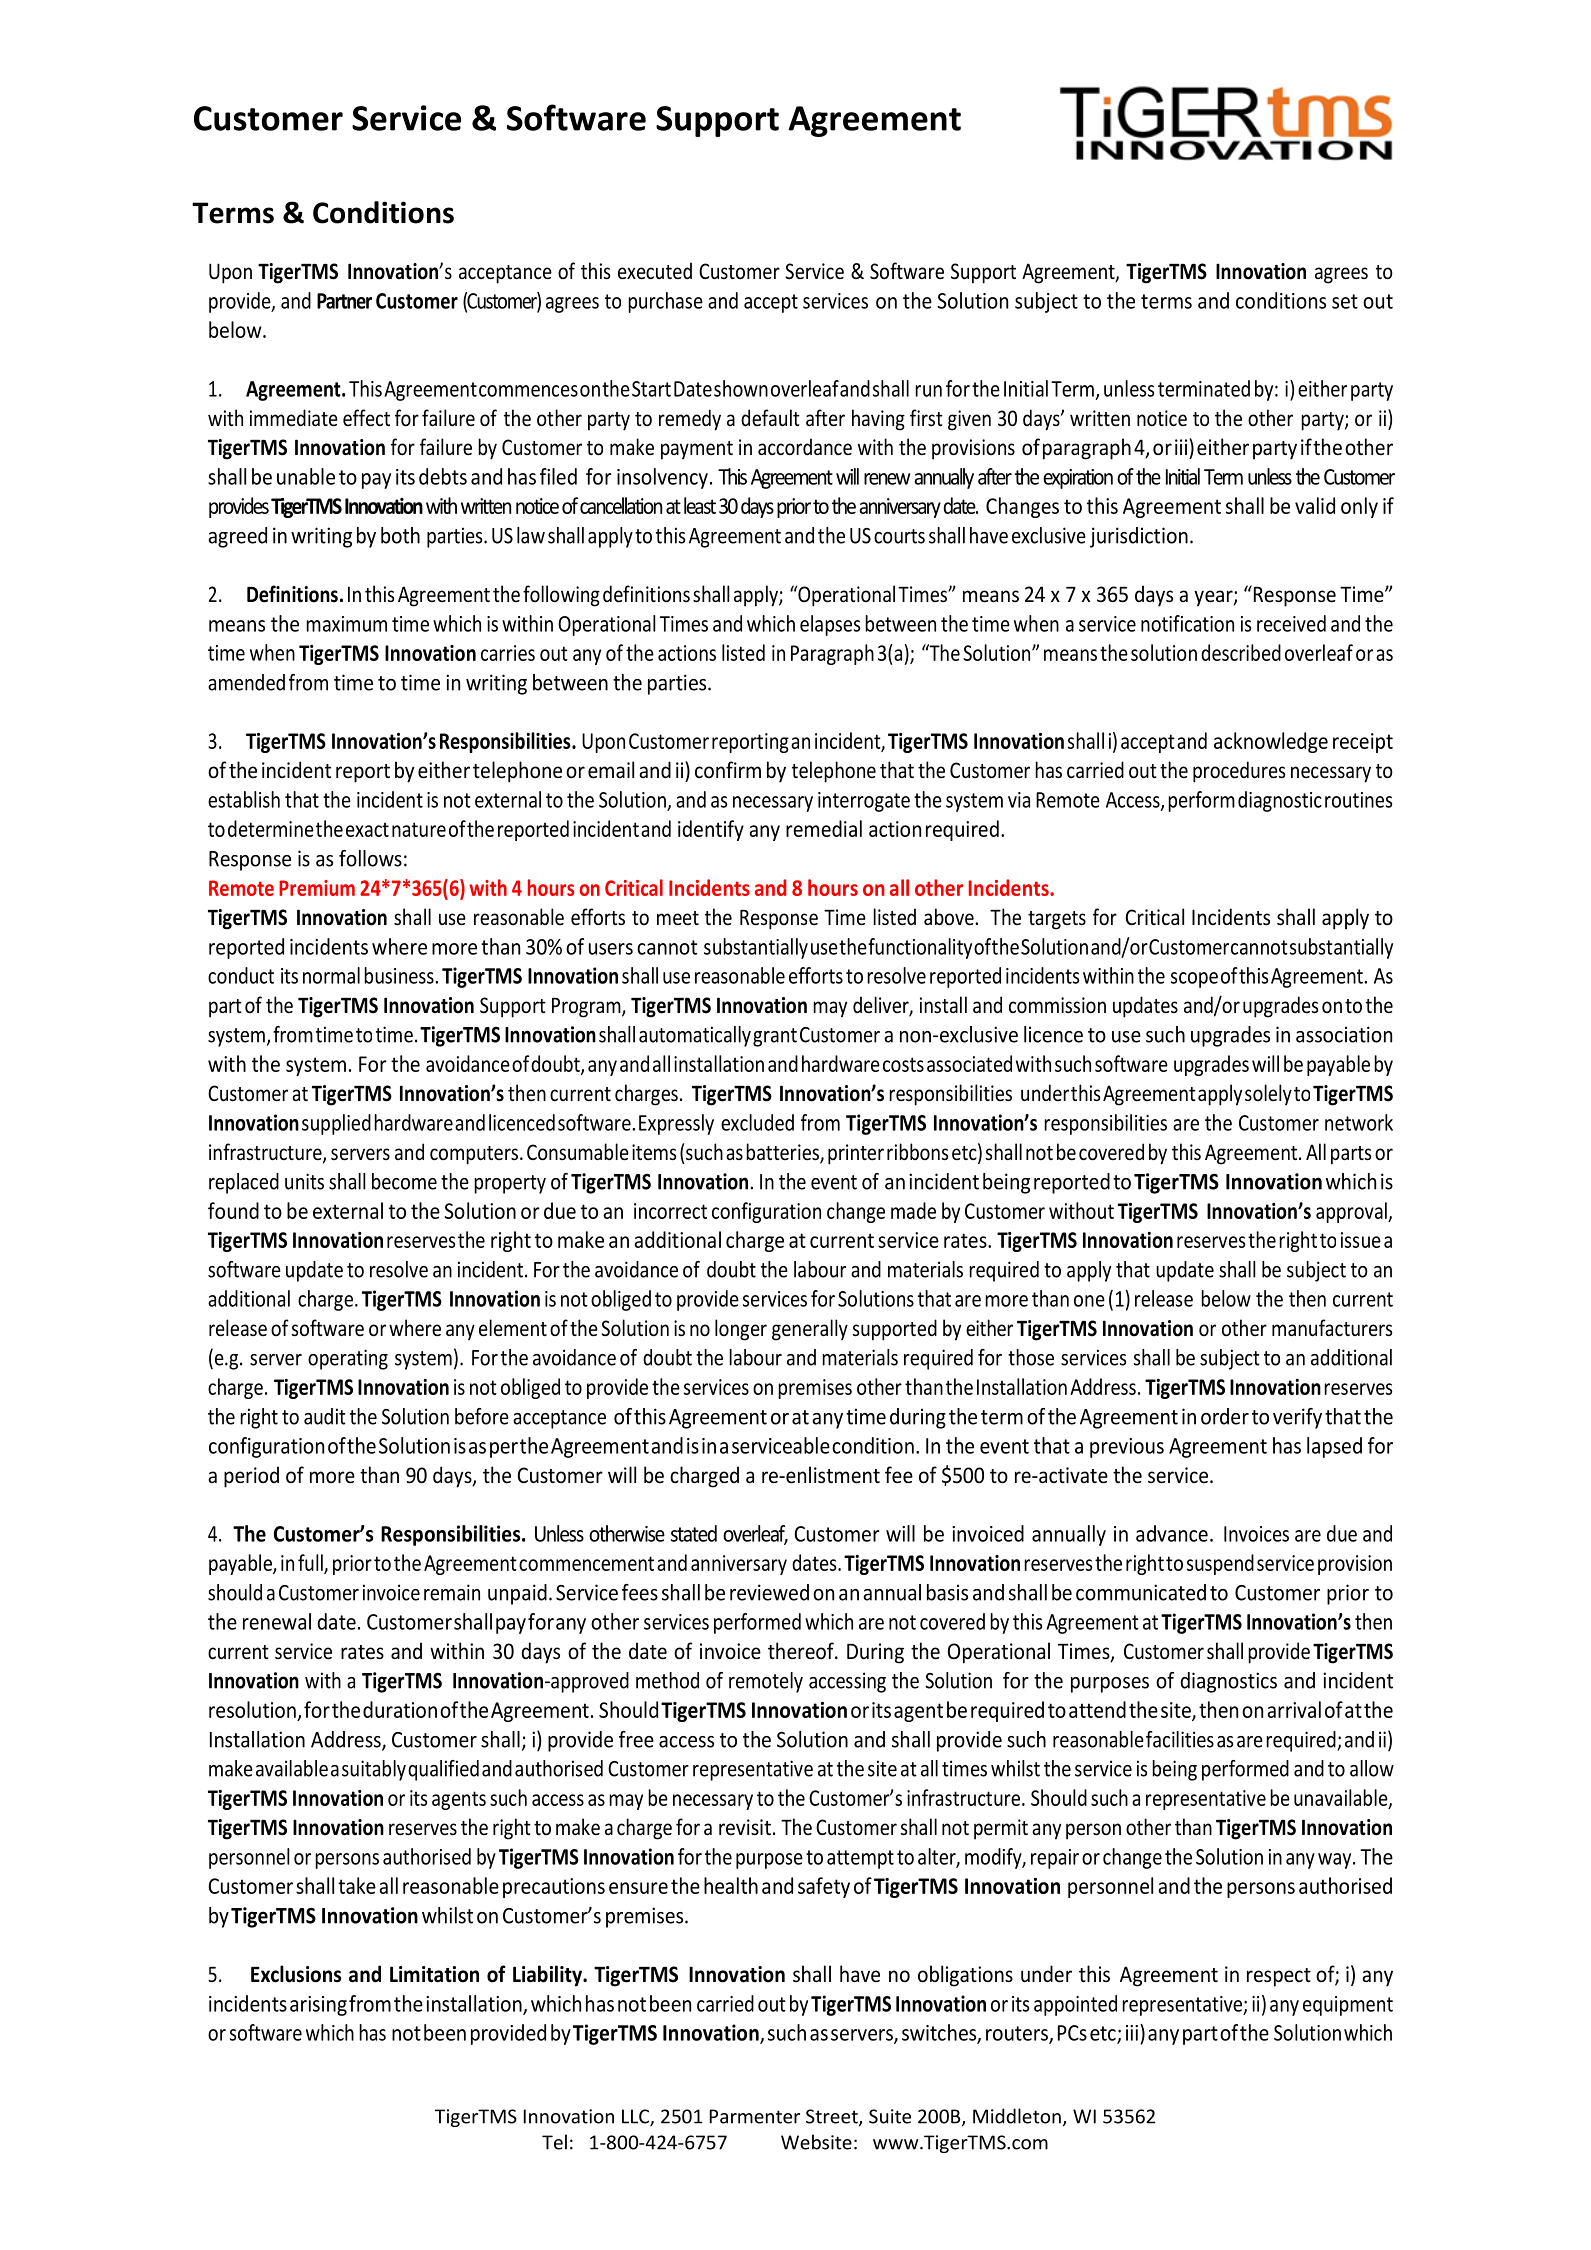 This screenshot has width=1591, height=2250. What do you see at coordinates (1352, 1212) in the screenshot?
I see `approval` at bounding box center [1352, 1212].
